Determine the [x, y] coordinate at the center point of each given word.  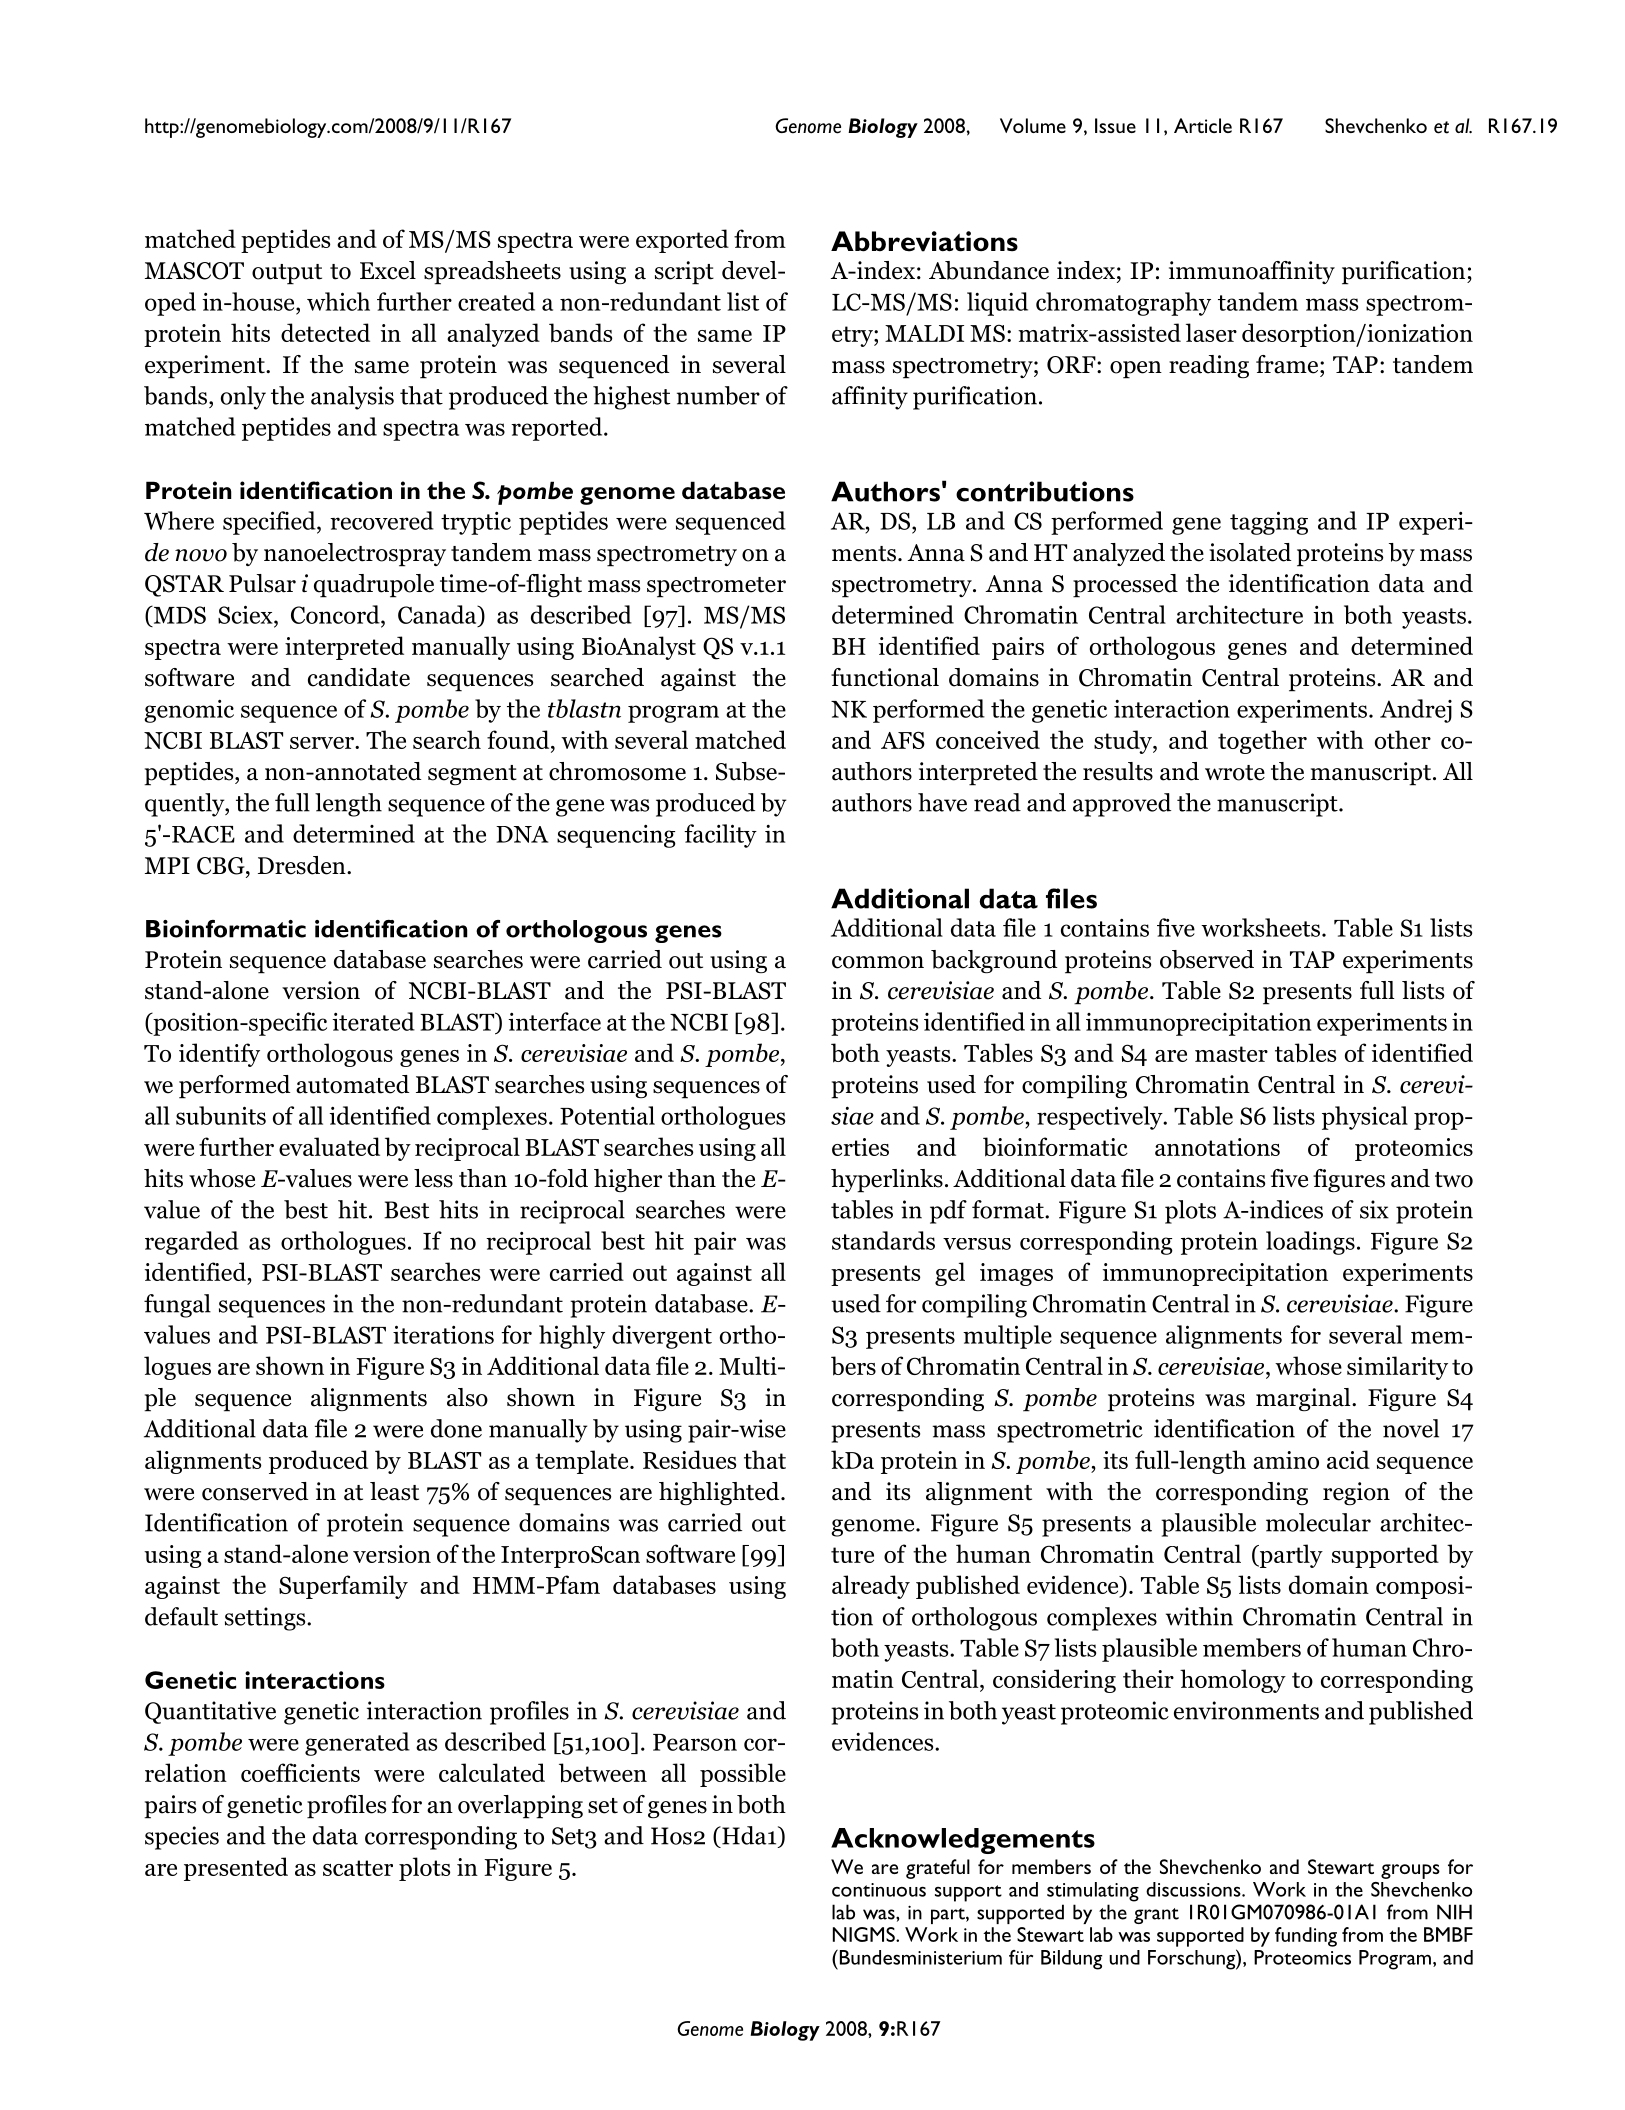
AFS [903, 740]
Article [1203, 125]
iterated [373, 1021]
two [1454, 1180]
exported [682, 241]
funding [1306, 1937]
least [394, 1491]
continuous [879, 1890]
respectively [1101, 1118]
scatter [358, 1868]
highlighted [720, 1494]
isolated [1250, 552]
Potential [607, 1115]
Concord [336, 614]
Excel [388, 270]
